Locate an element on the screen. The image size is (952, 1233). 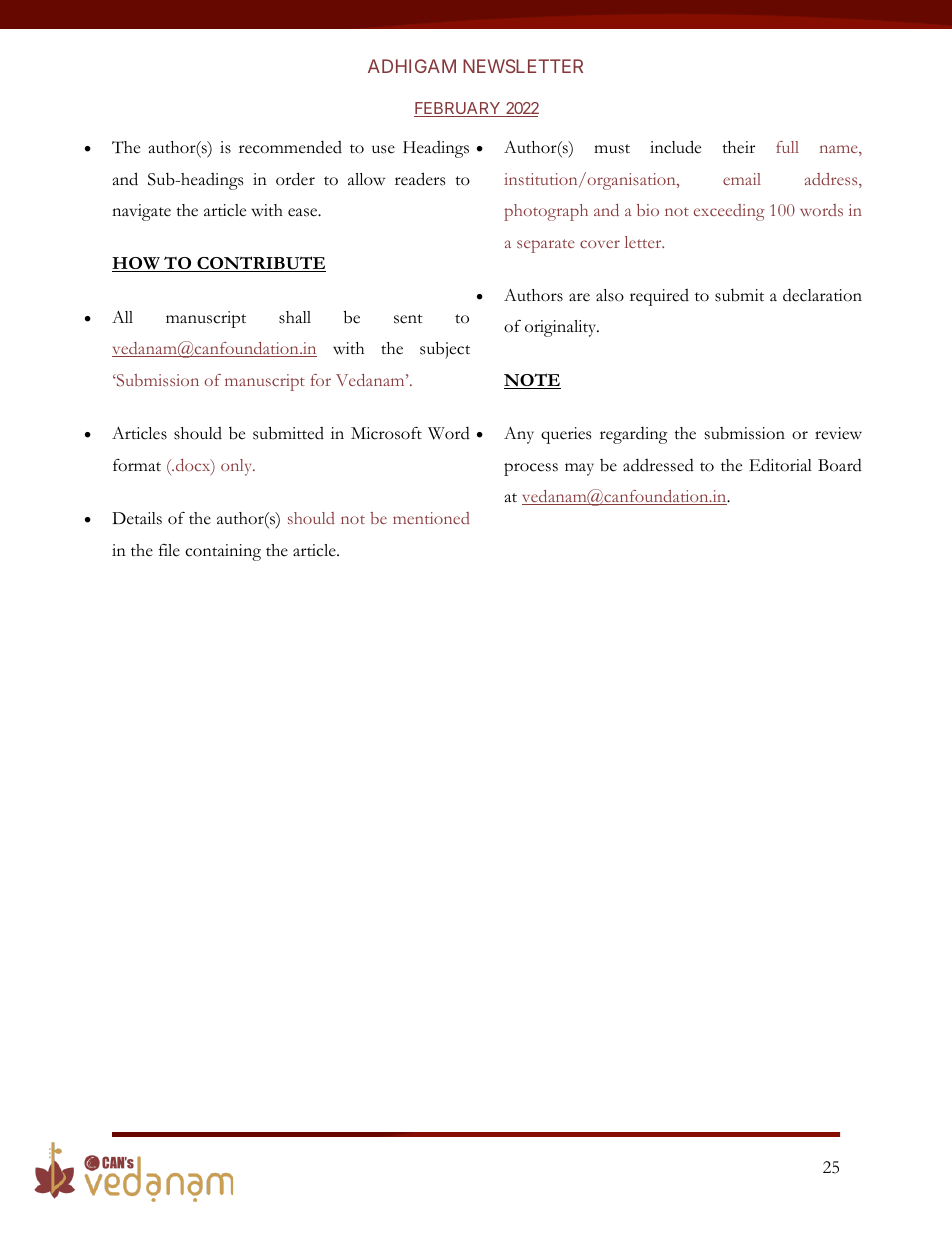
mentioned is located at coordinates (431, 518).
